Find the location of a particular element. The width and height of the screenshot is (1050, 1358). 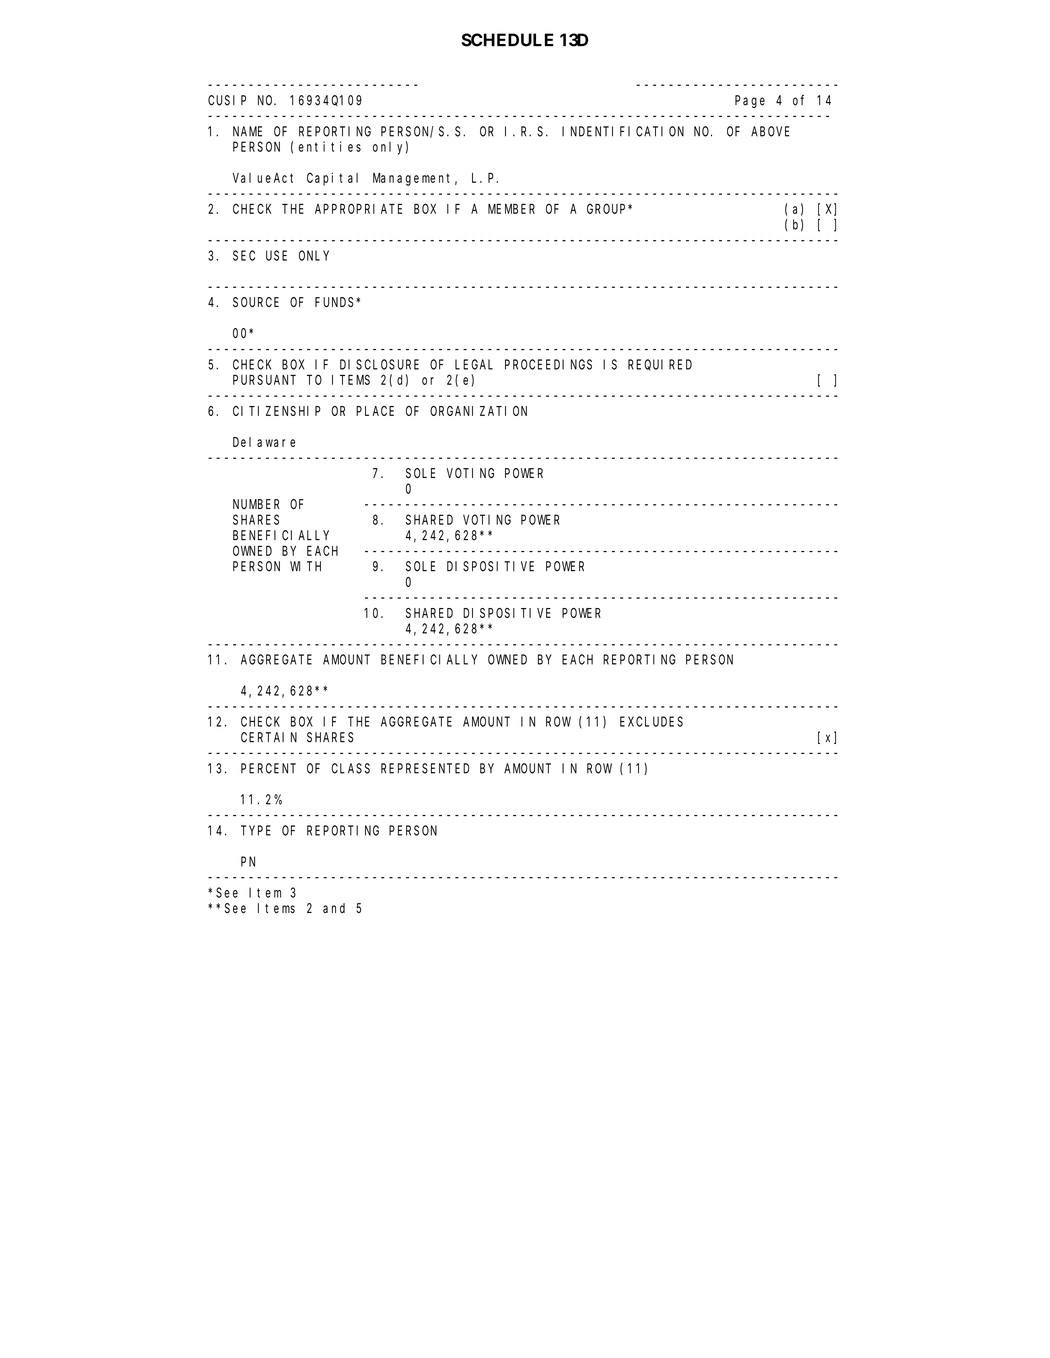

NAME is located at coordinates (247, 131).
